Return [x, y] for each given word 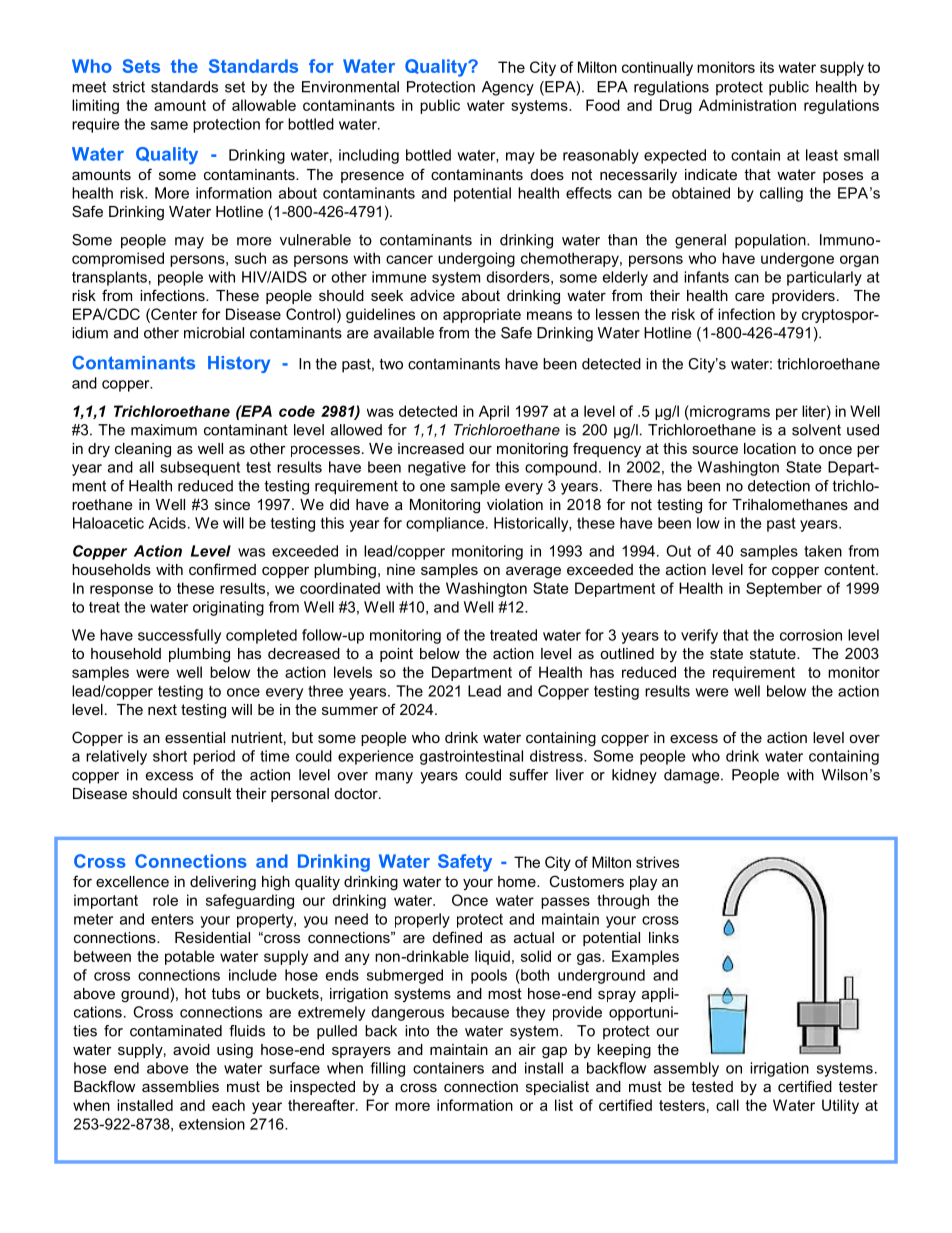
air [527, 1049]
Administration [747, 105]
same [169, 125]
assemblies [180, 1086]
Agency [508, 88]
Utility [840, 1106]
